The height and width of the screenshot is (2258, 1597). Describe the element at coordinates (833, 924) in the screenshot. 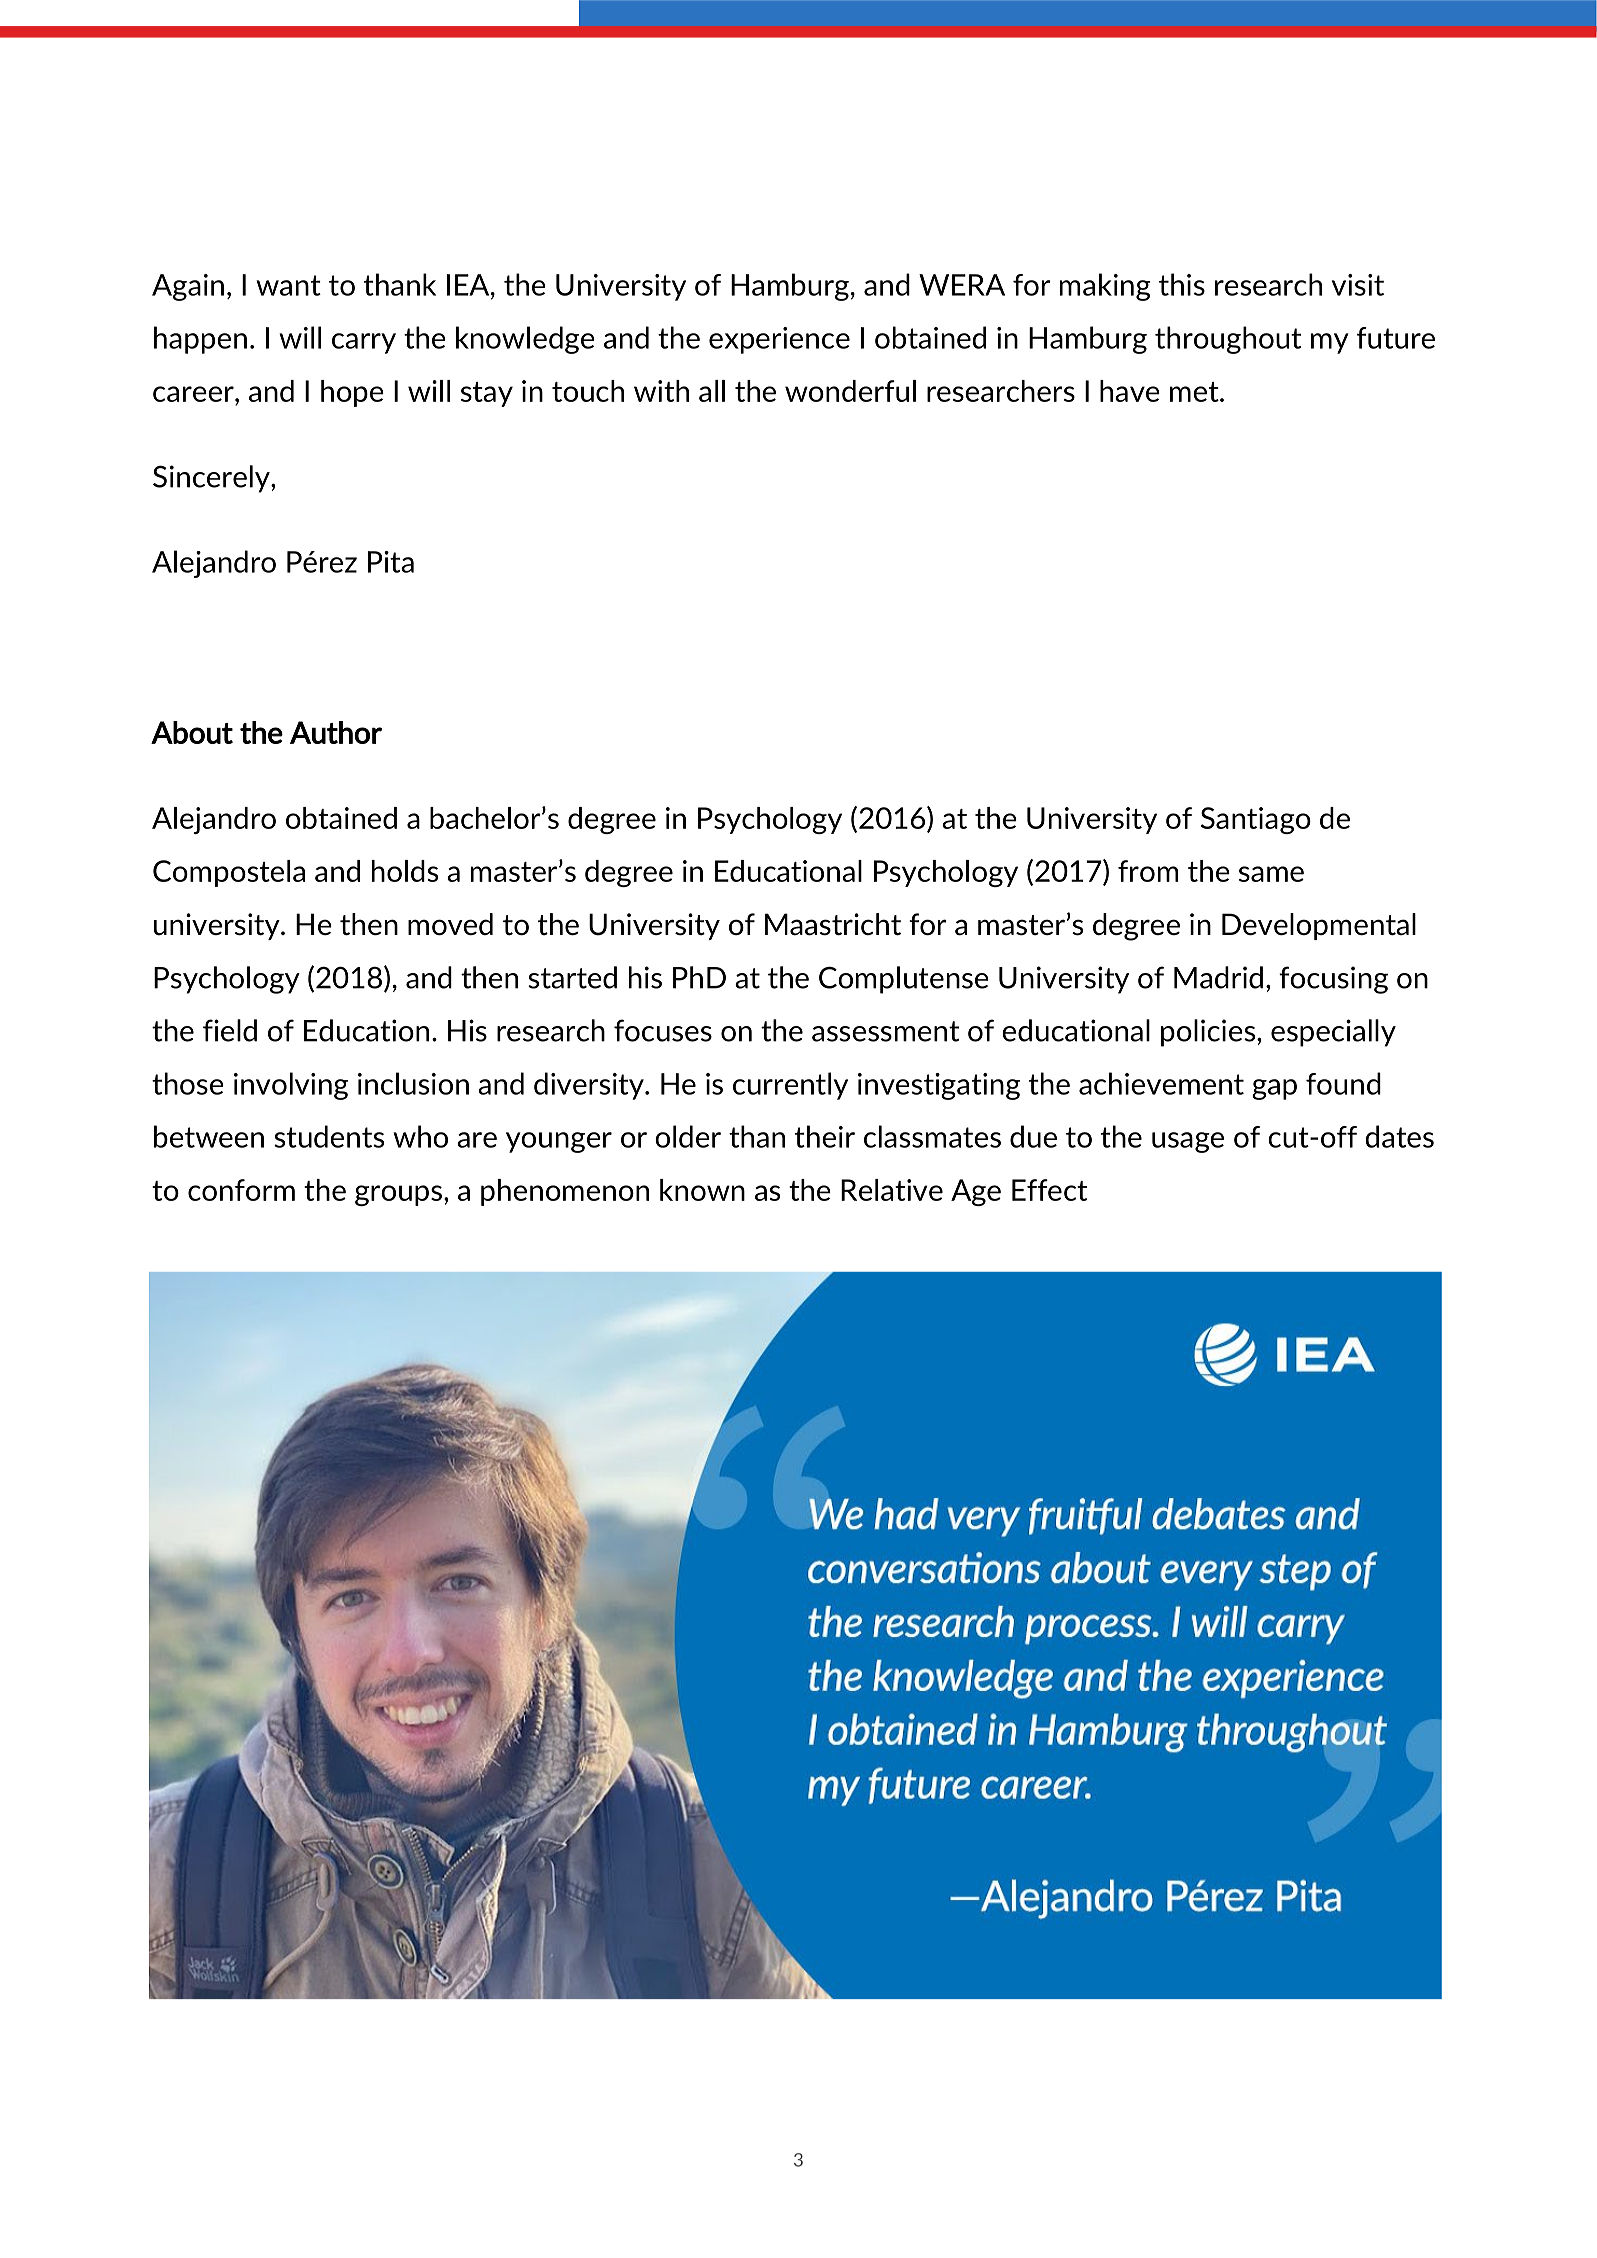

I see `Maastricht` at that location.
